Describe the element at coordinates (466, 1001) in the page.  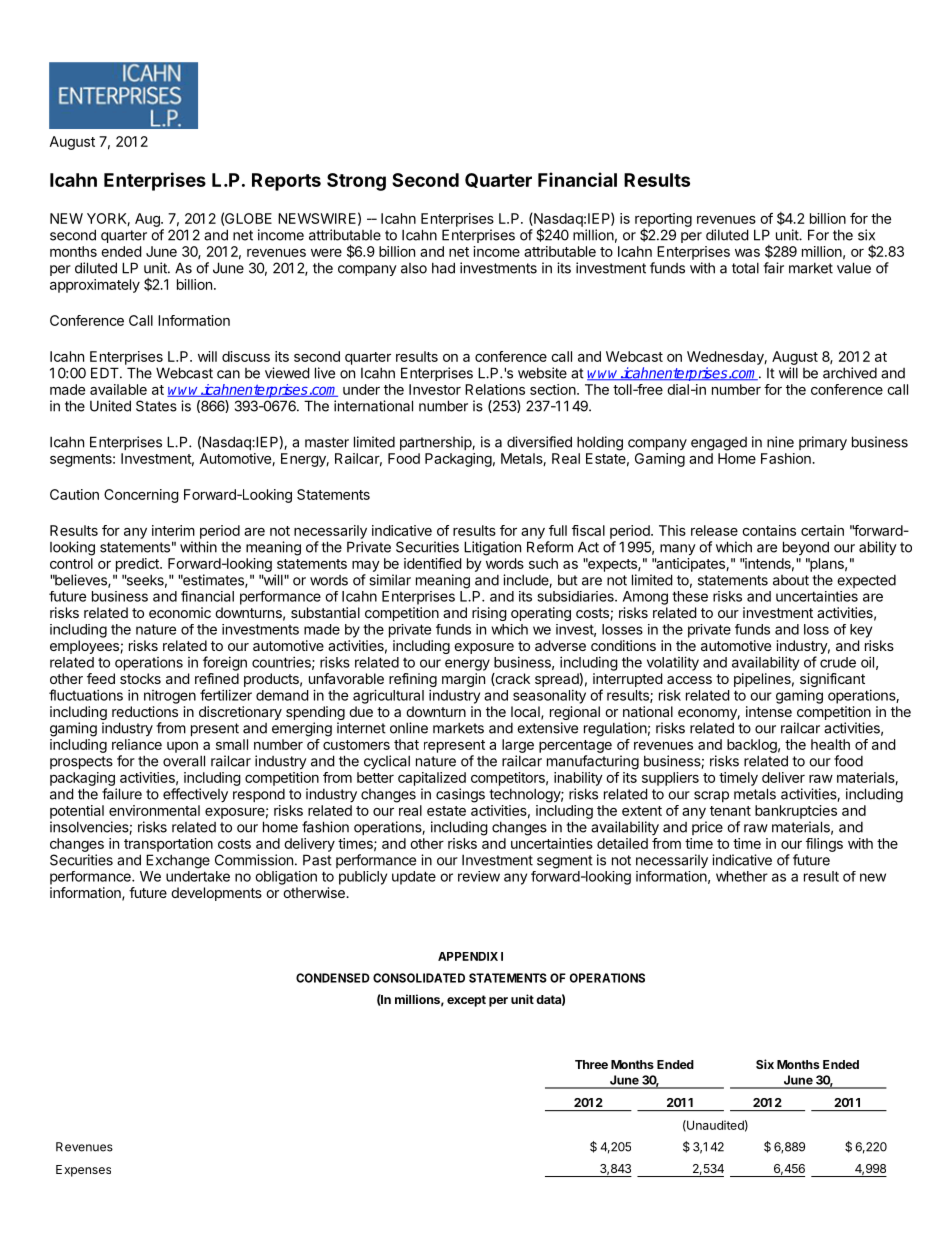
I see `except` at that location.
